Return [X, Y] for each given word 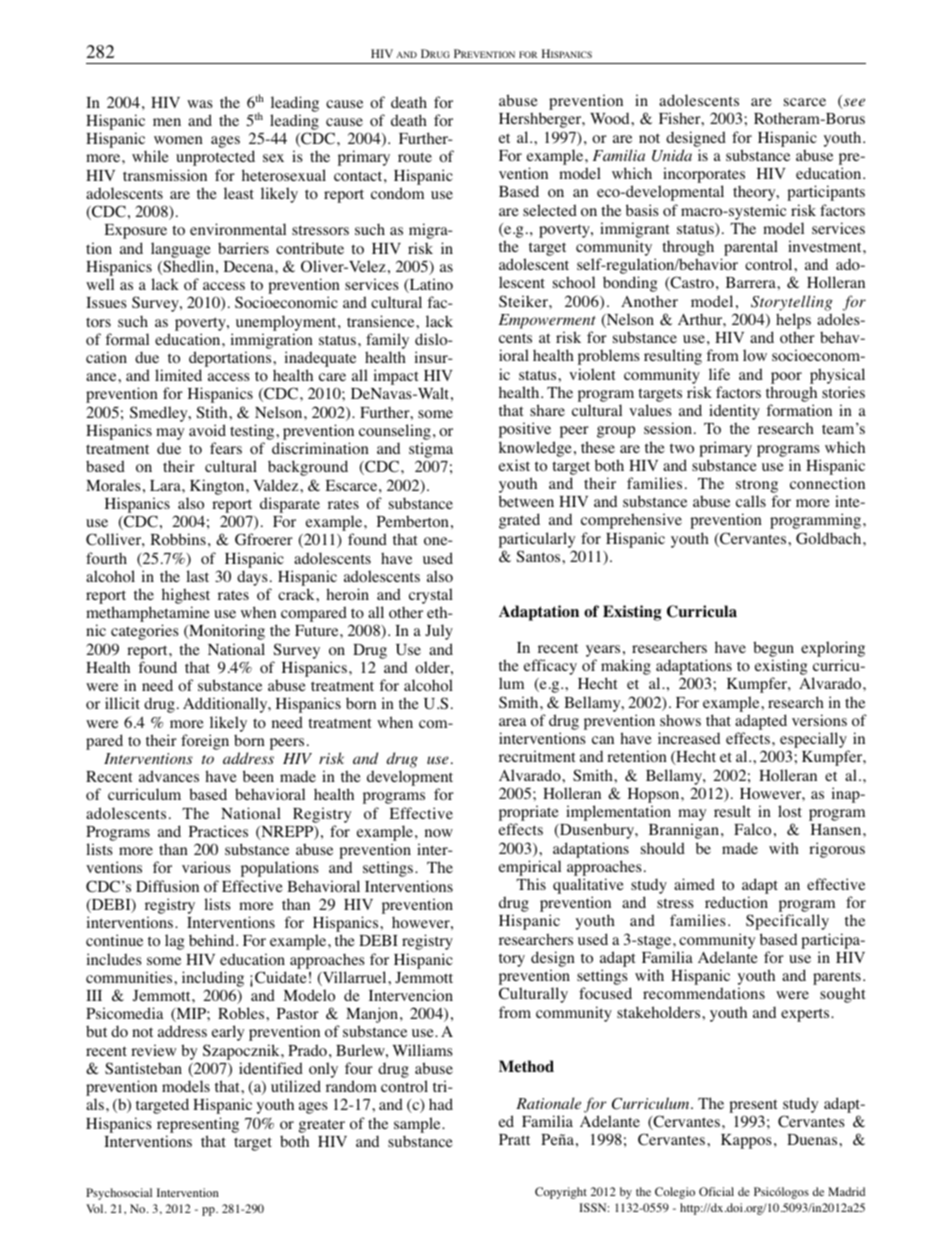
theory [755, 193]
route [415, 157]
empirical [530, 868]
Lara [166, 485]
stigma [431, 451]
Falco [752, 829]
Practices [218, 831]
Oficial [716, 1191]
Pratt [514, 1139]
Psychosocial [119, 1194]
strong [757, 487]
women [178, 140]
